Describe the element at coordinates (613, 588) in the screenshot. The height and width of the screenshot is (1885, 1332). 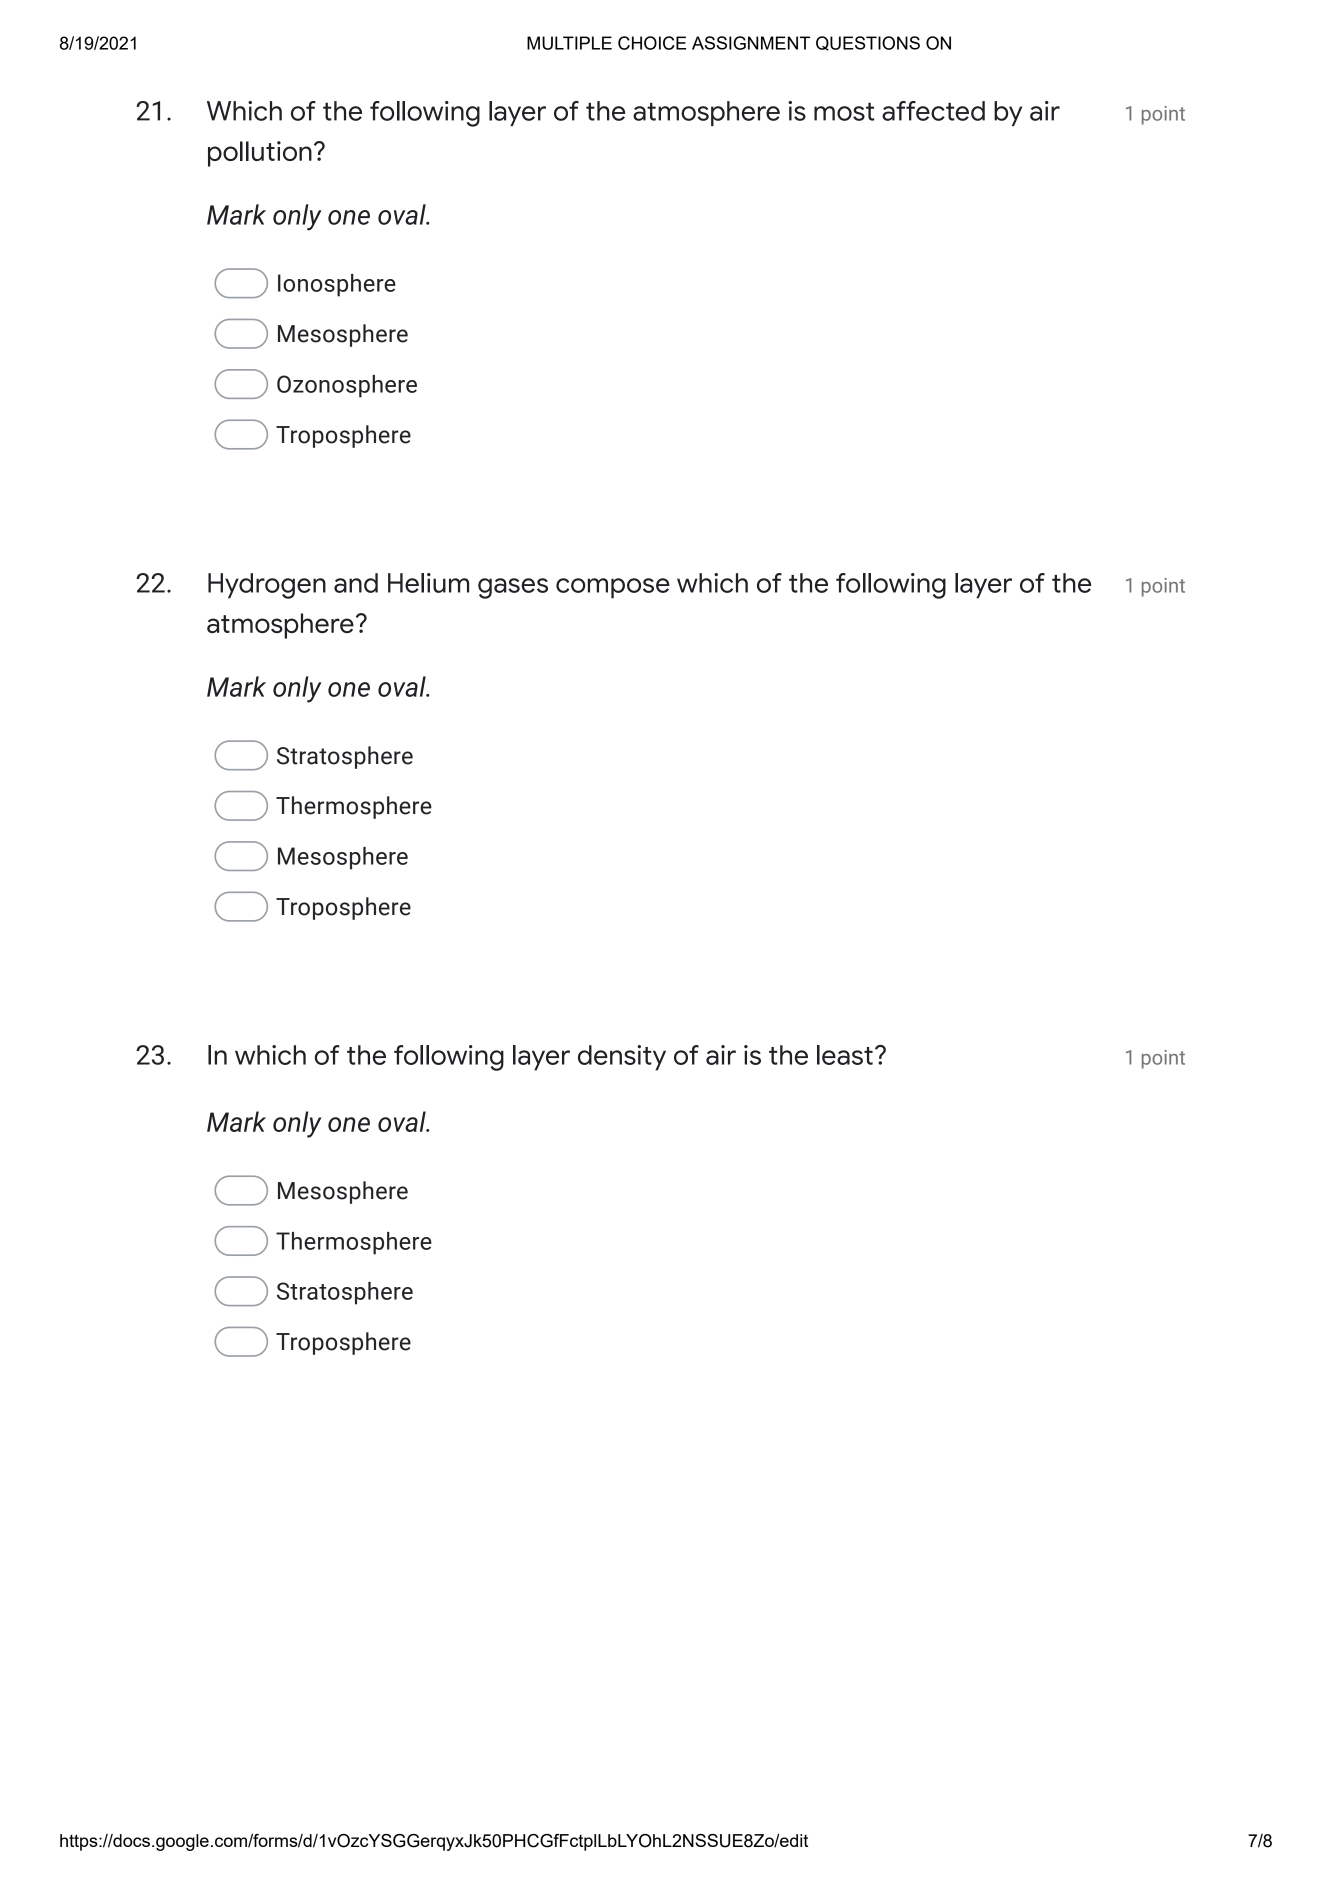
I see `compose` at that location.
